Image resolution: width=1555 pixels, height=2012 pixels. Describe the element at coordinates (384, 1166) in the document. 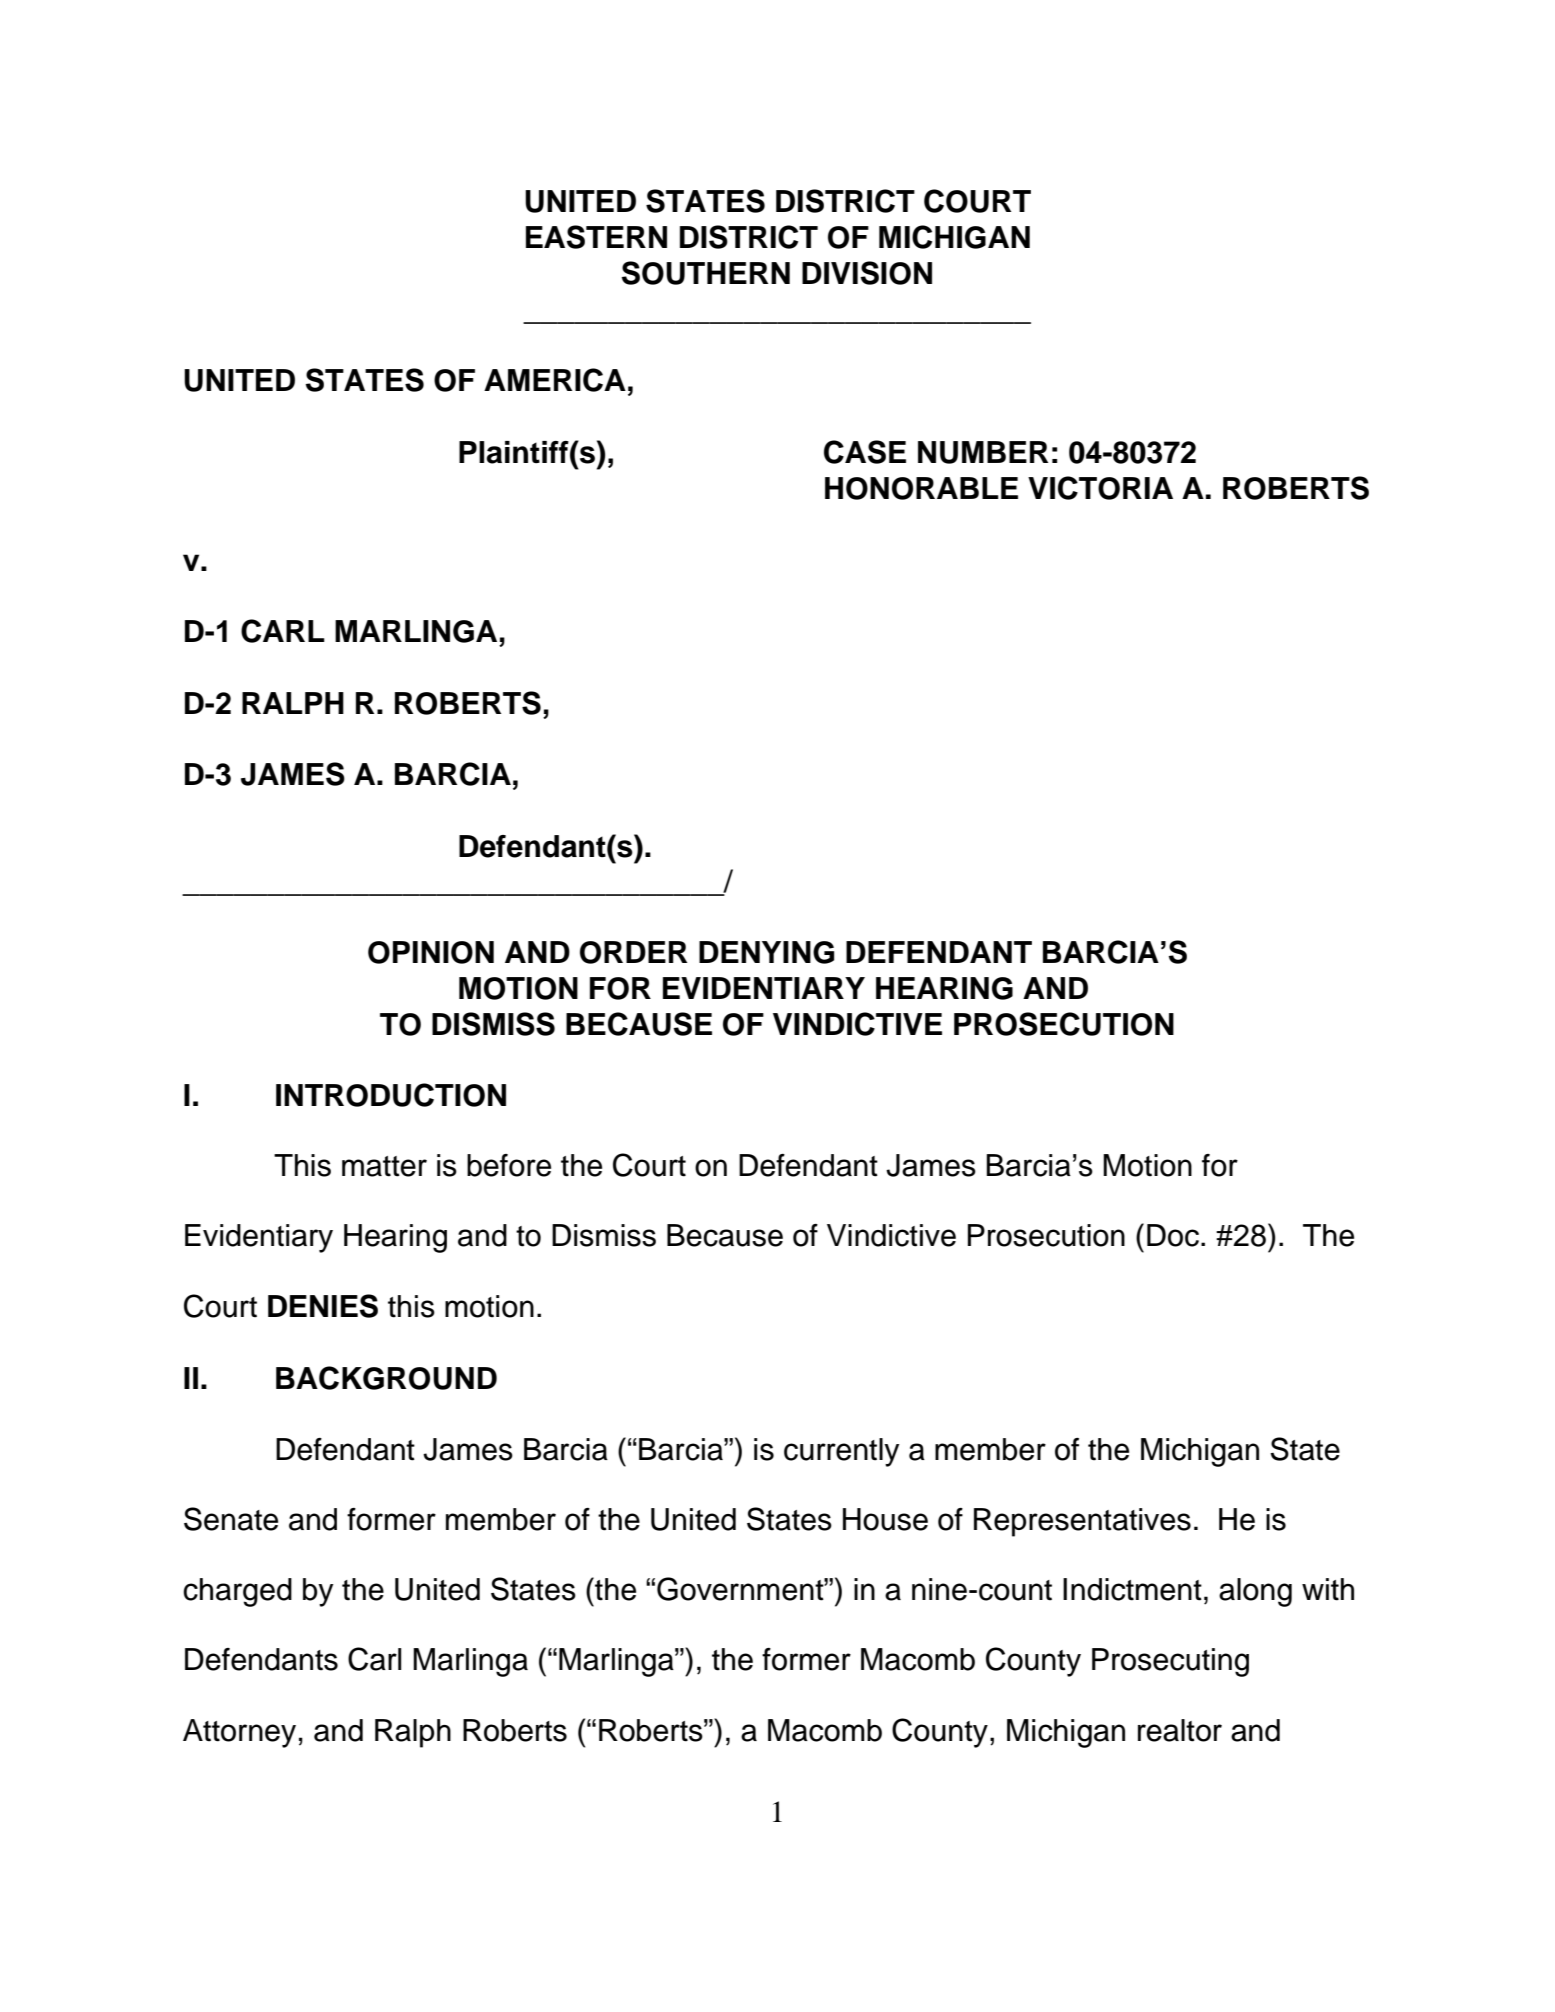

I see `matter` at that location.
